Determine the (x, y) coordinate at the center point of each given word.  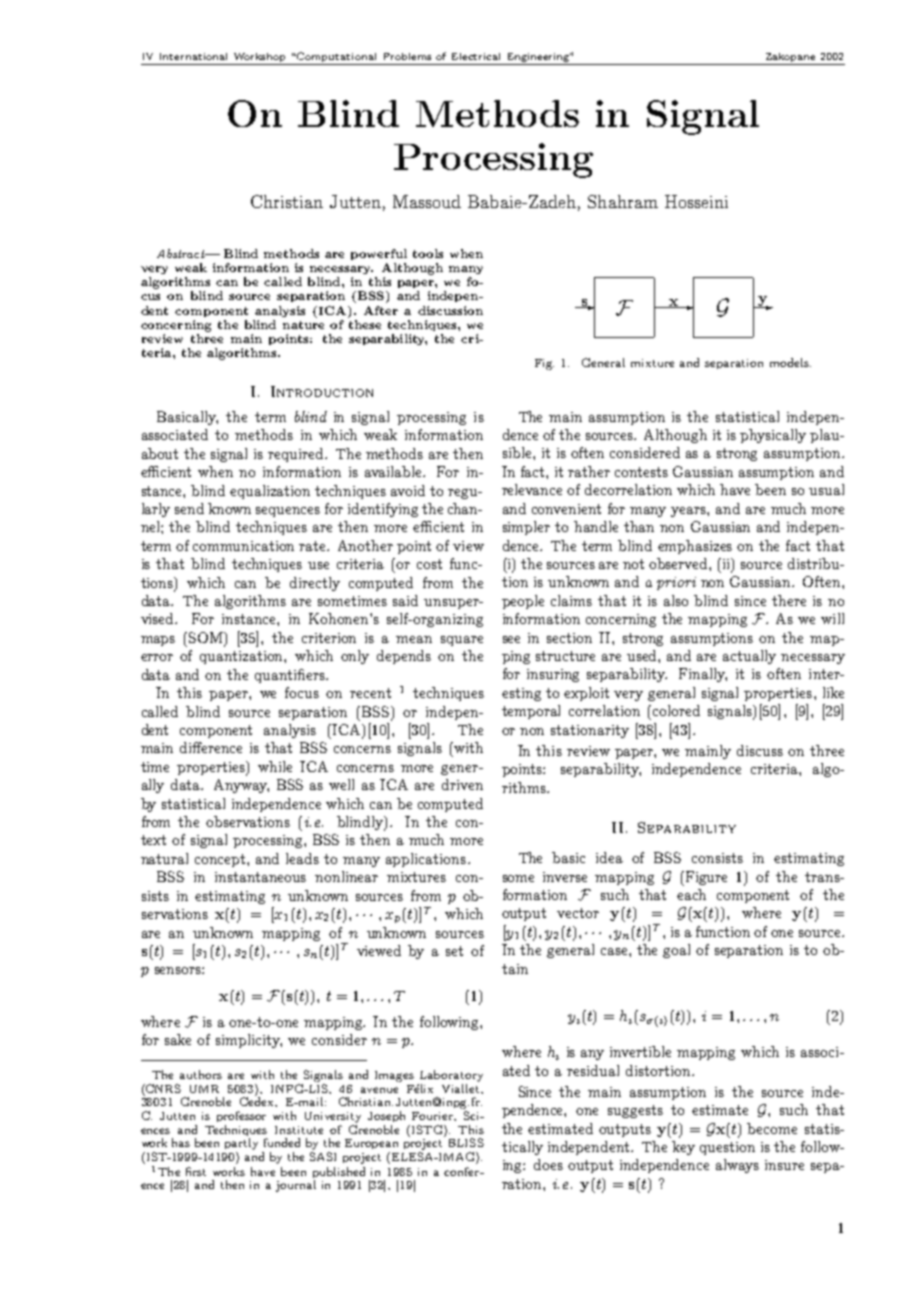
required (297, 455)
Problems (407, 56)
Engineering (538, 59)
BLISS (466, 1142)
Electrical (476, 56)
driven (462, 784)
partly (241, 1144)
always (737, 1166)
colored (676, 710)
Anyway (241, 786)
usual (826, 489)
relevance (532, 489)
